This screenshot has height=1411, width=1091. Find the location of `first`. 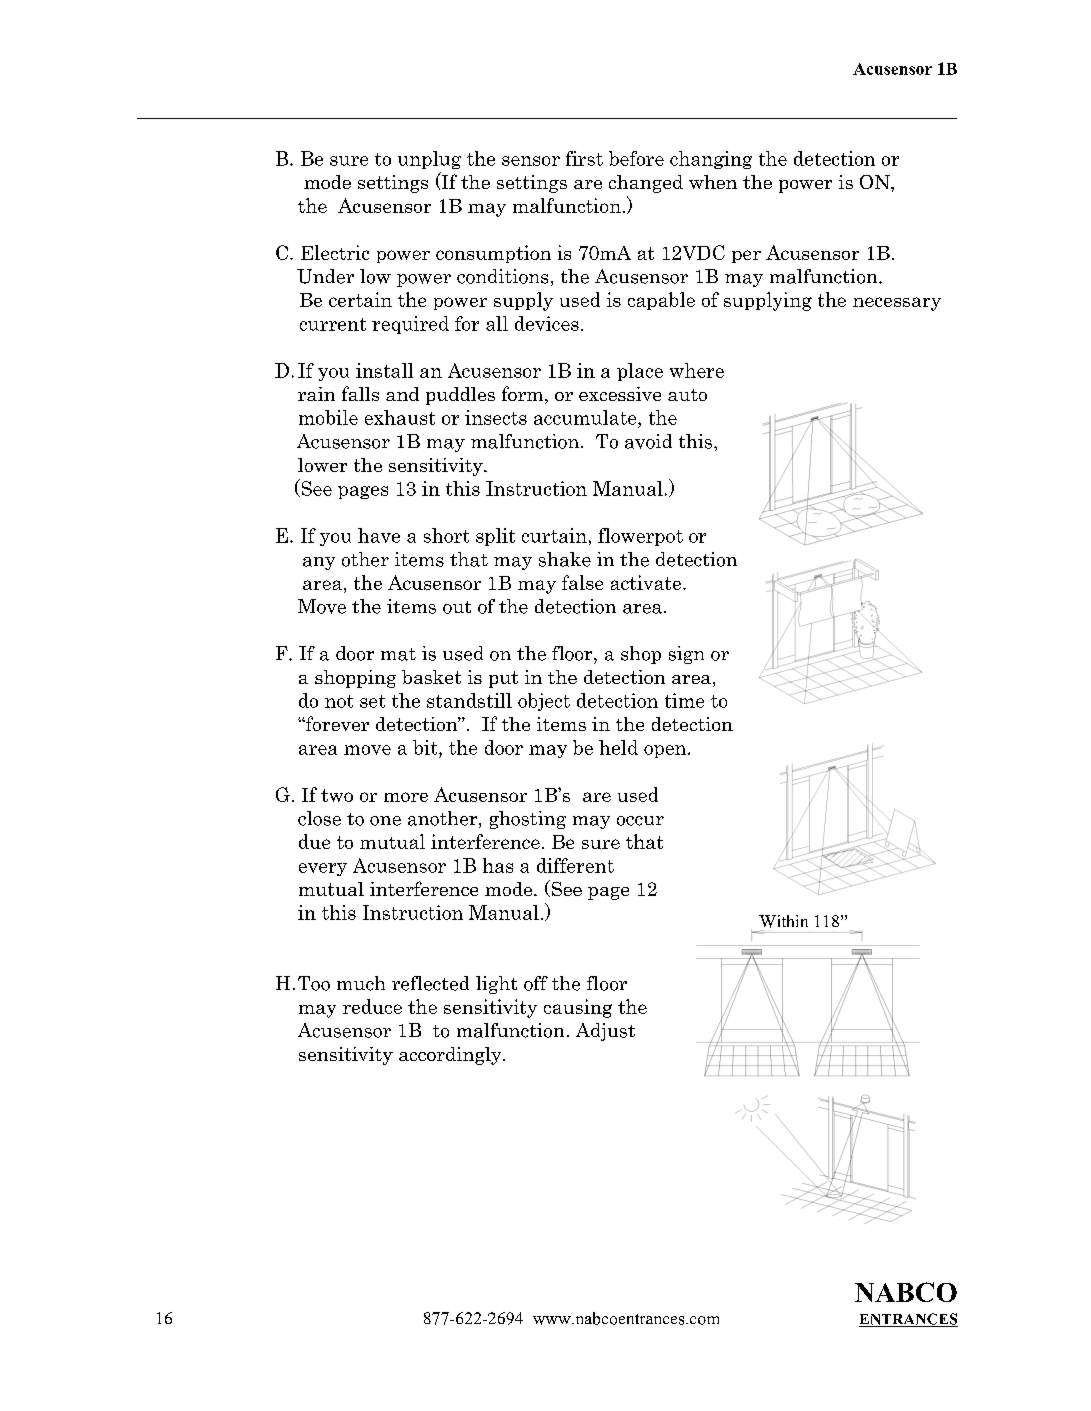

first is located at coordinates (584, 158).
